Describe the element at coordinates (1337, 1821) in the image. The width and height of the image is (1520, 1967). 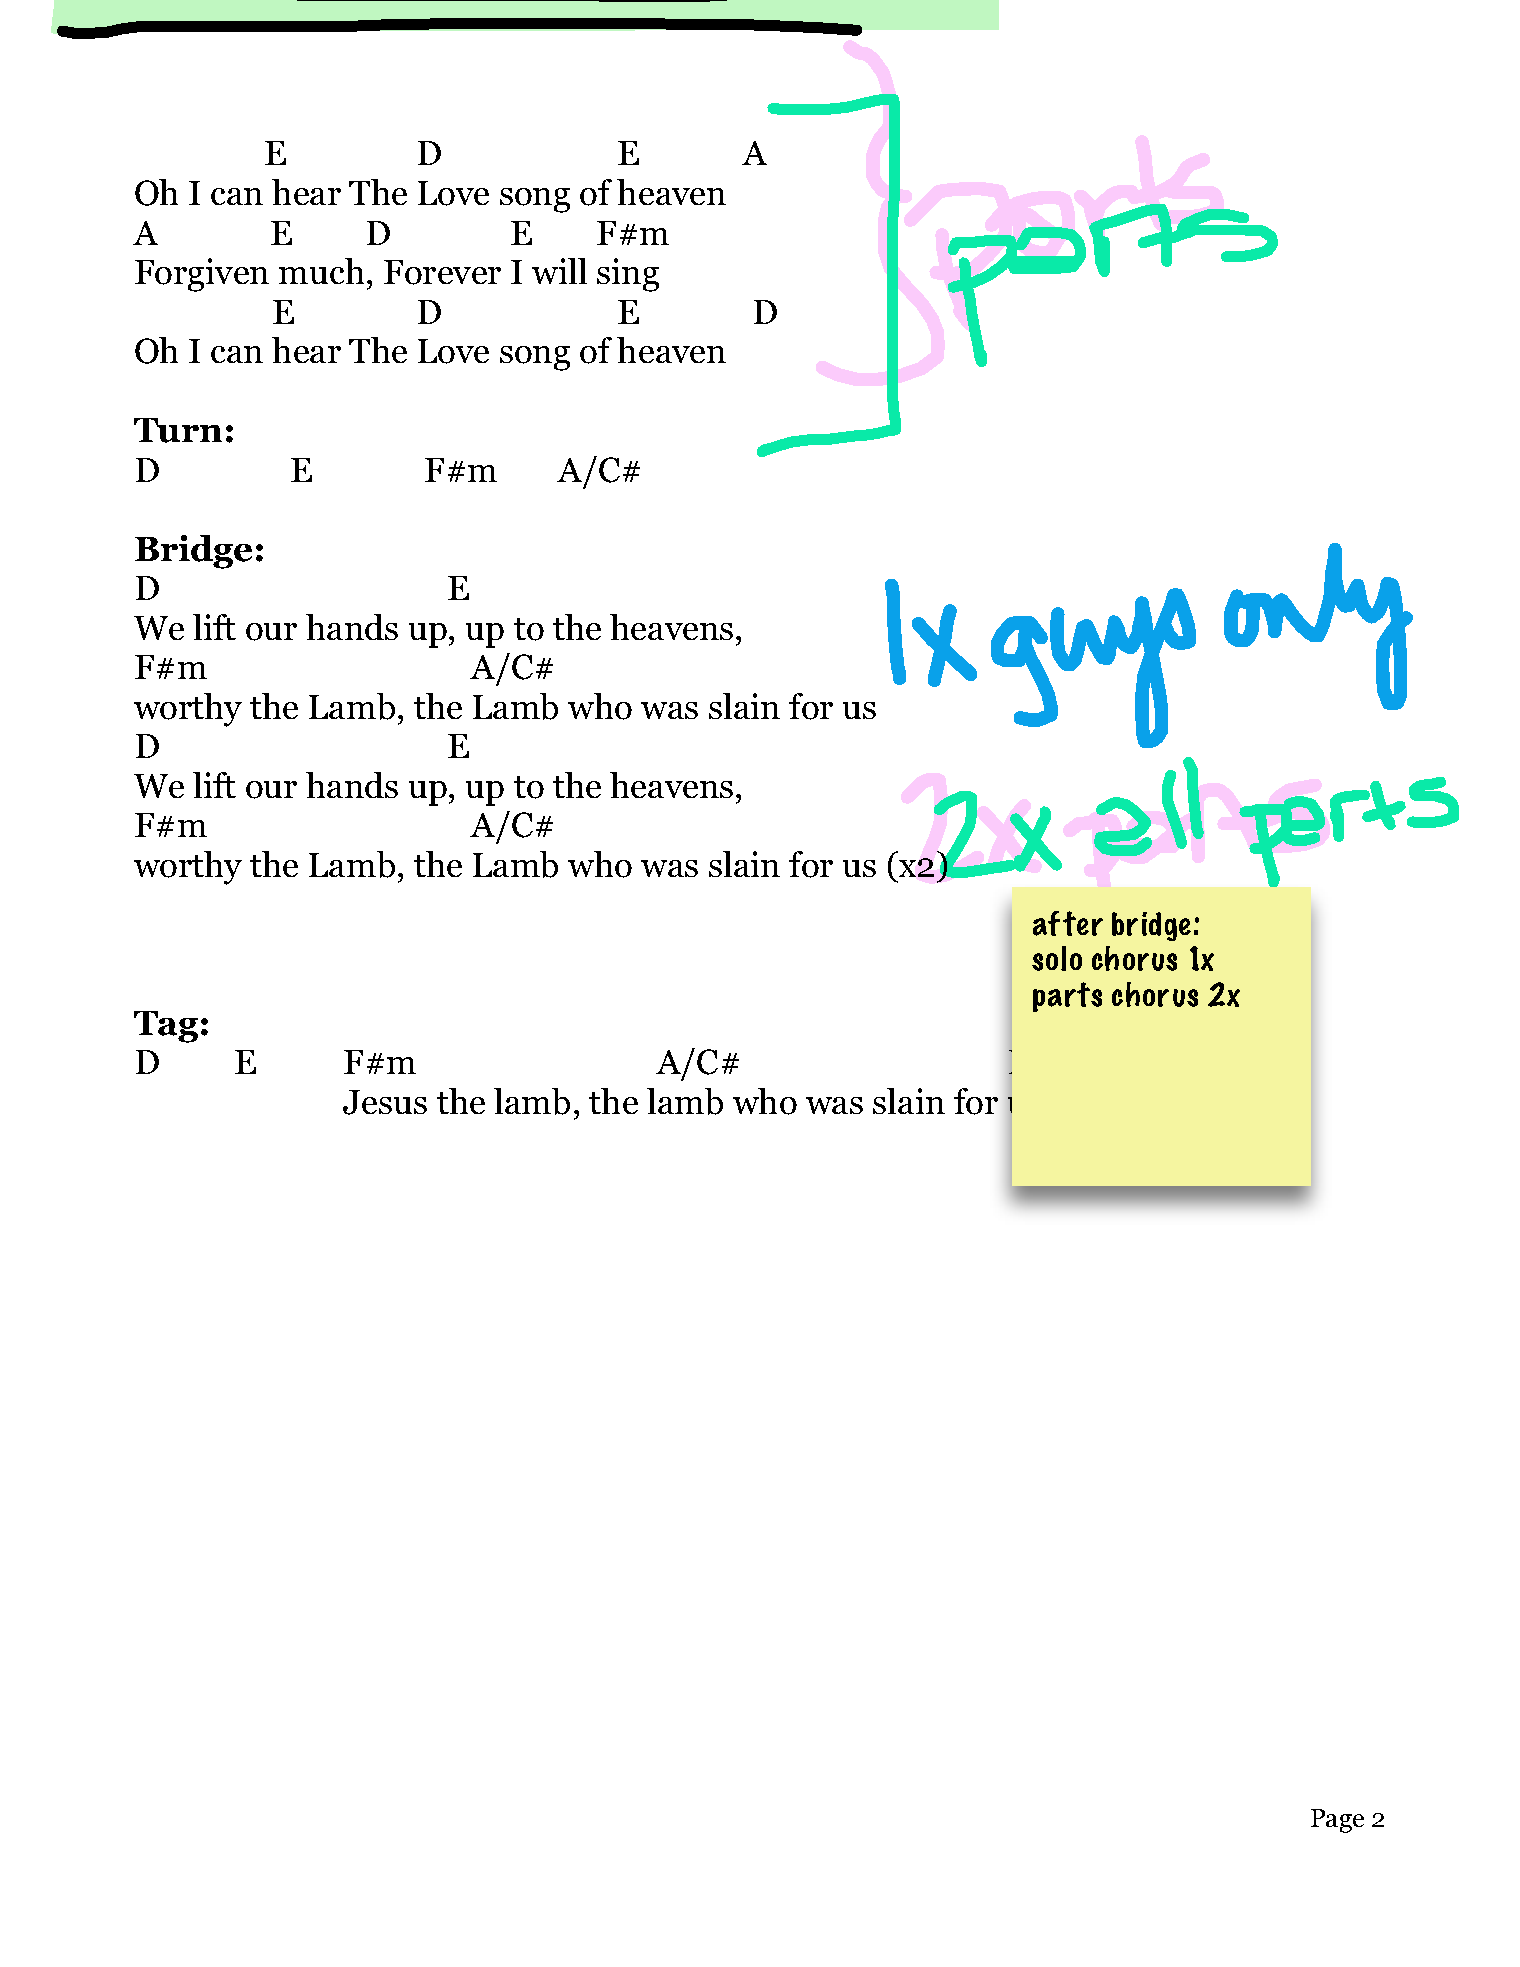
I see `Page` at that location.
